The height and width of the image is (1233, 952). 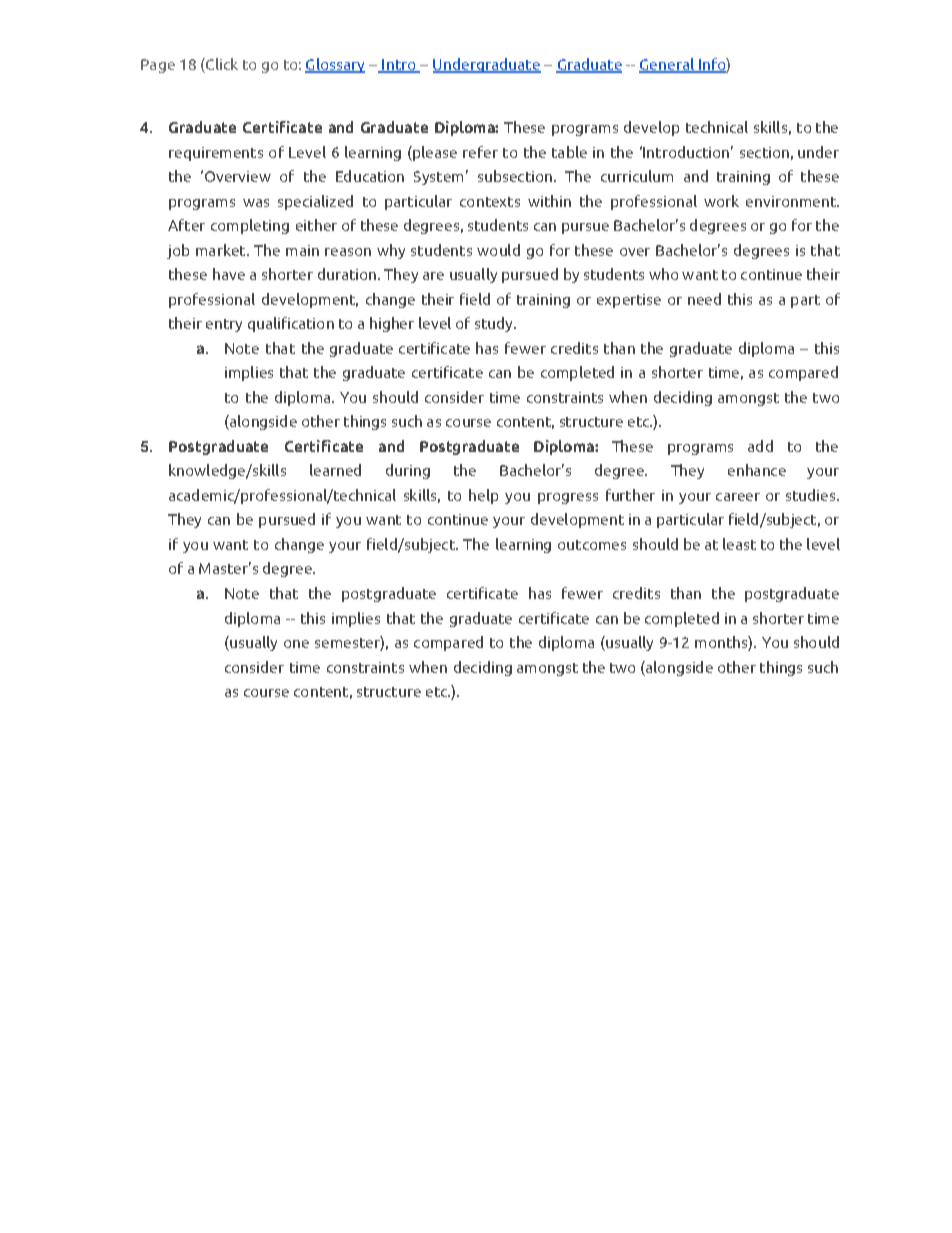 I want to click on have, so click(x=229, y=274).
